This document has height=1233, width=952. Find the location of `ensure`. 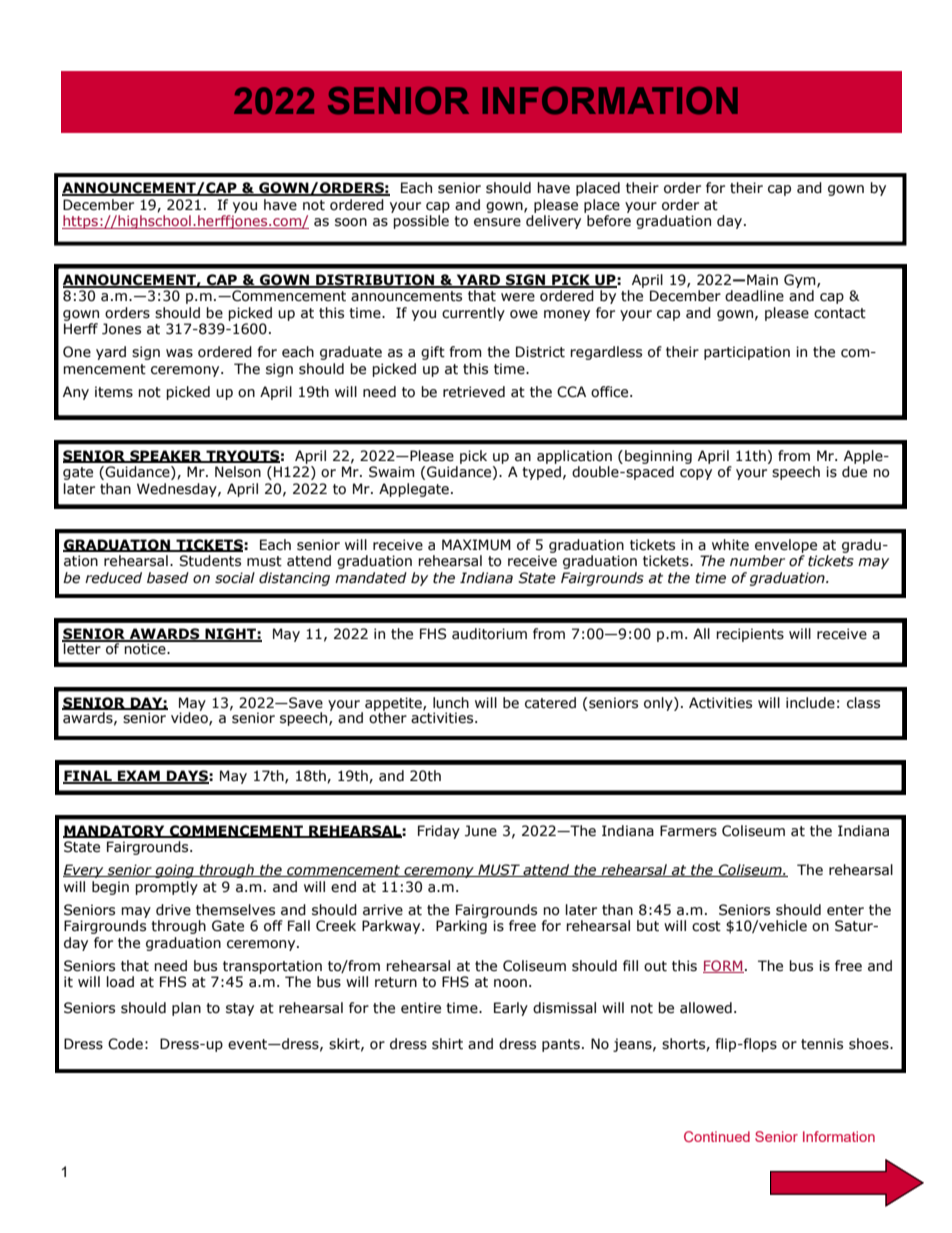

ensure is located at coordinates (497, 222).
